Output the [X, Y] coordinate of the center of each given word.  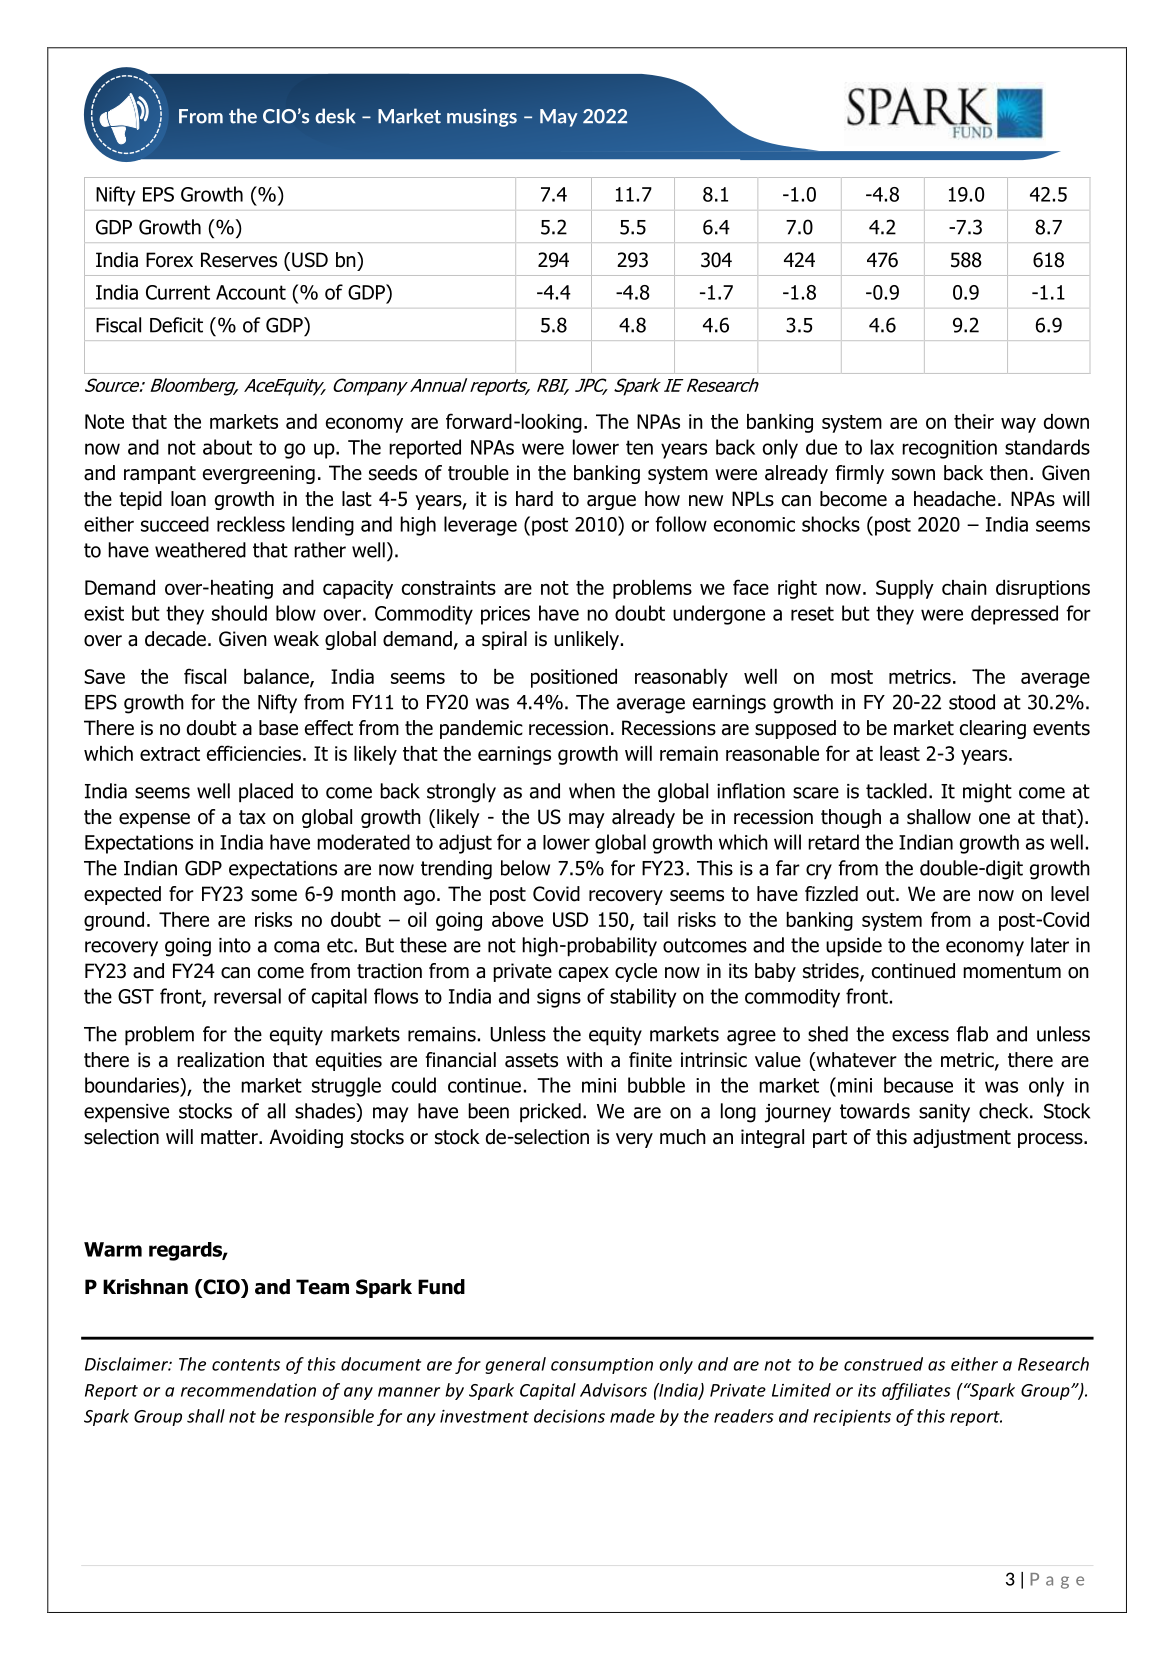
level [1070, 894]
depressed [1014, 615]
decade [175, 639]
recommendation [248, 1390]
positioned [574, 678]
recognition [949, 449]
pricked [550, 1113]
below [525, 868]
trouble [478, 473]
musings [482, 118]
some [274, 896]
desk [335, 116]
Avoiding [306, 1138]
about [227, 447]
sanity [944, 1113]
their [974, 421]
